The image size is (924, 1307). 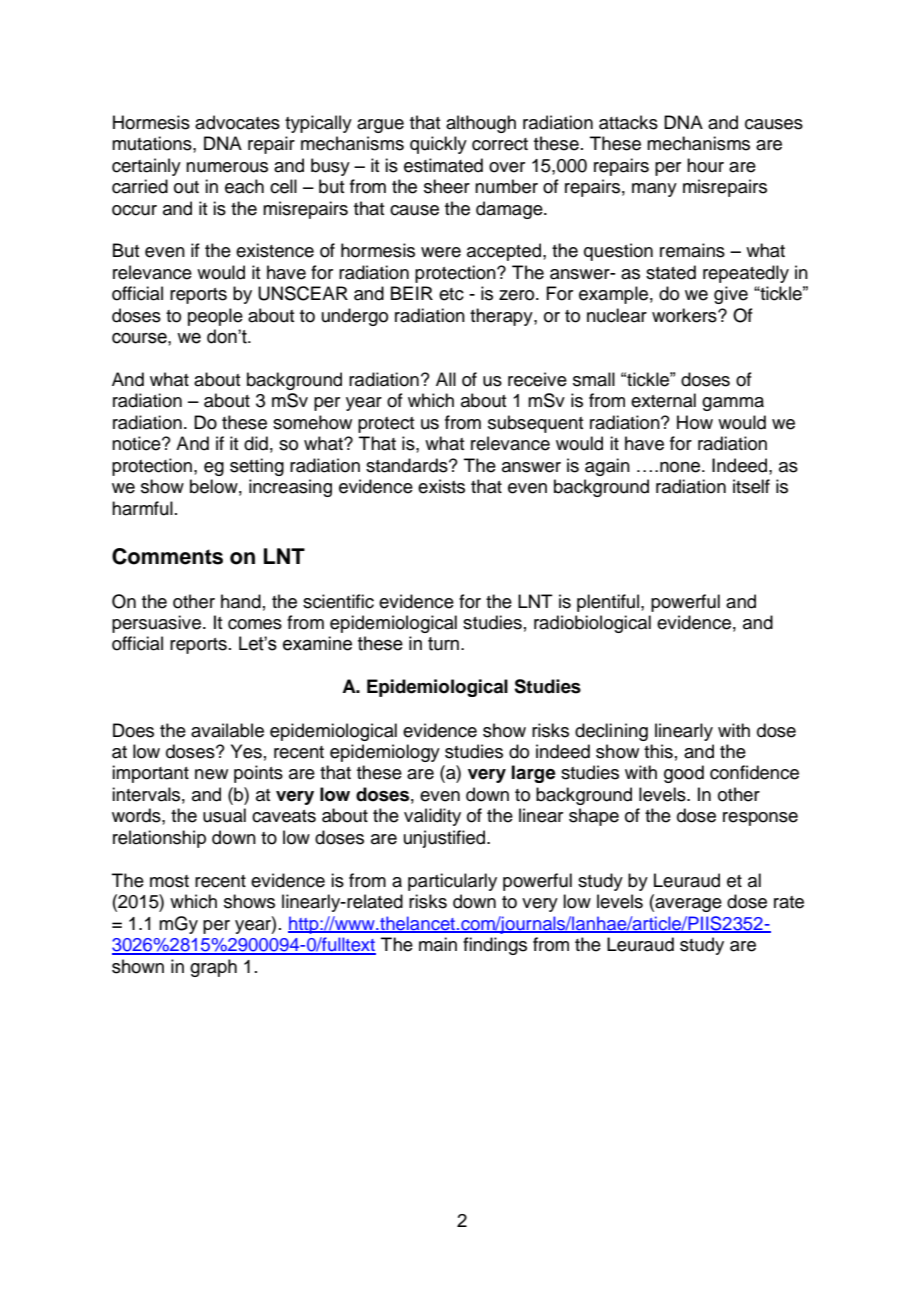 I want to click on itself, so click(x=751, y=486).
